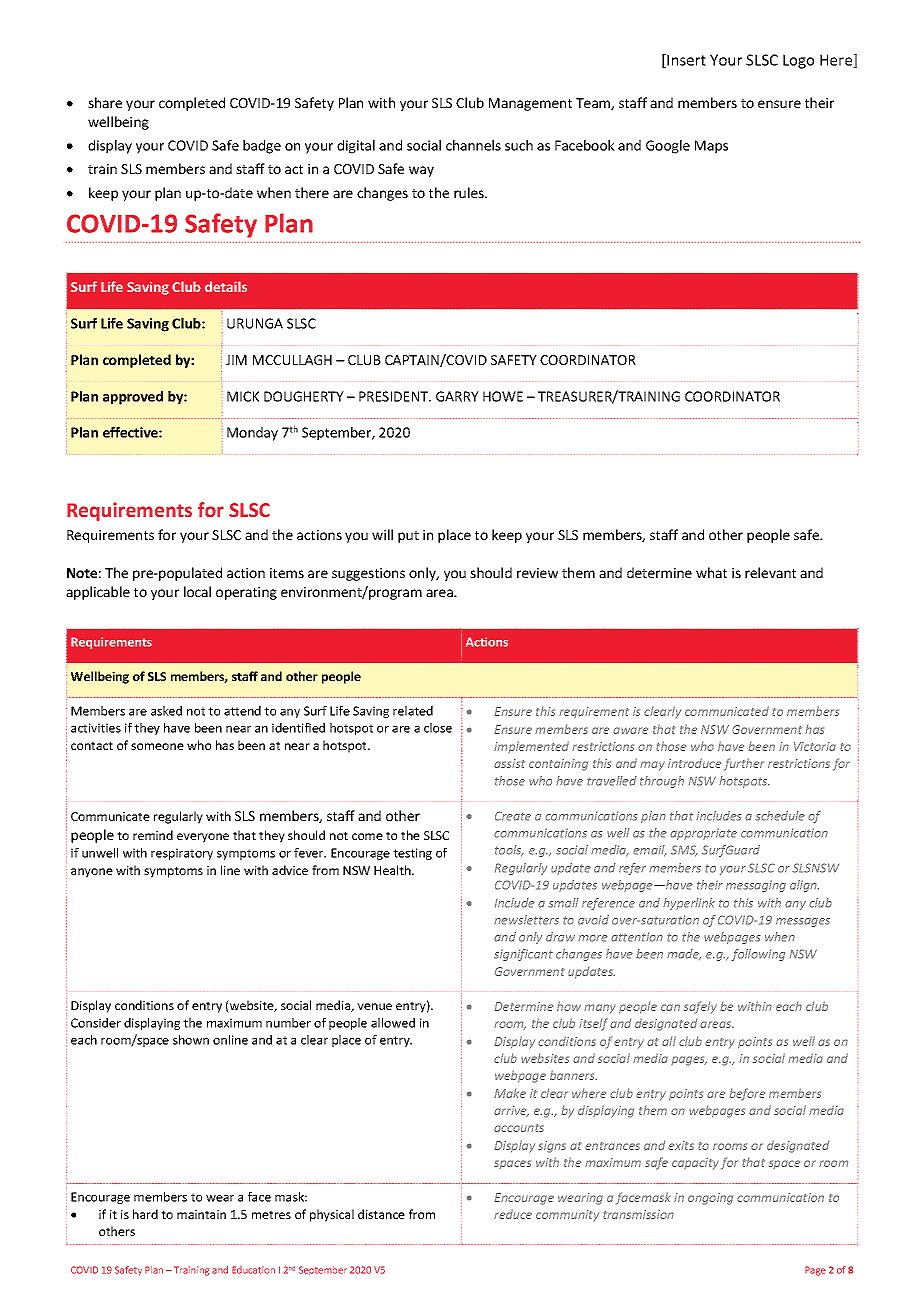  I want to click on asked, so click(166, 711).
